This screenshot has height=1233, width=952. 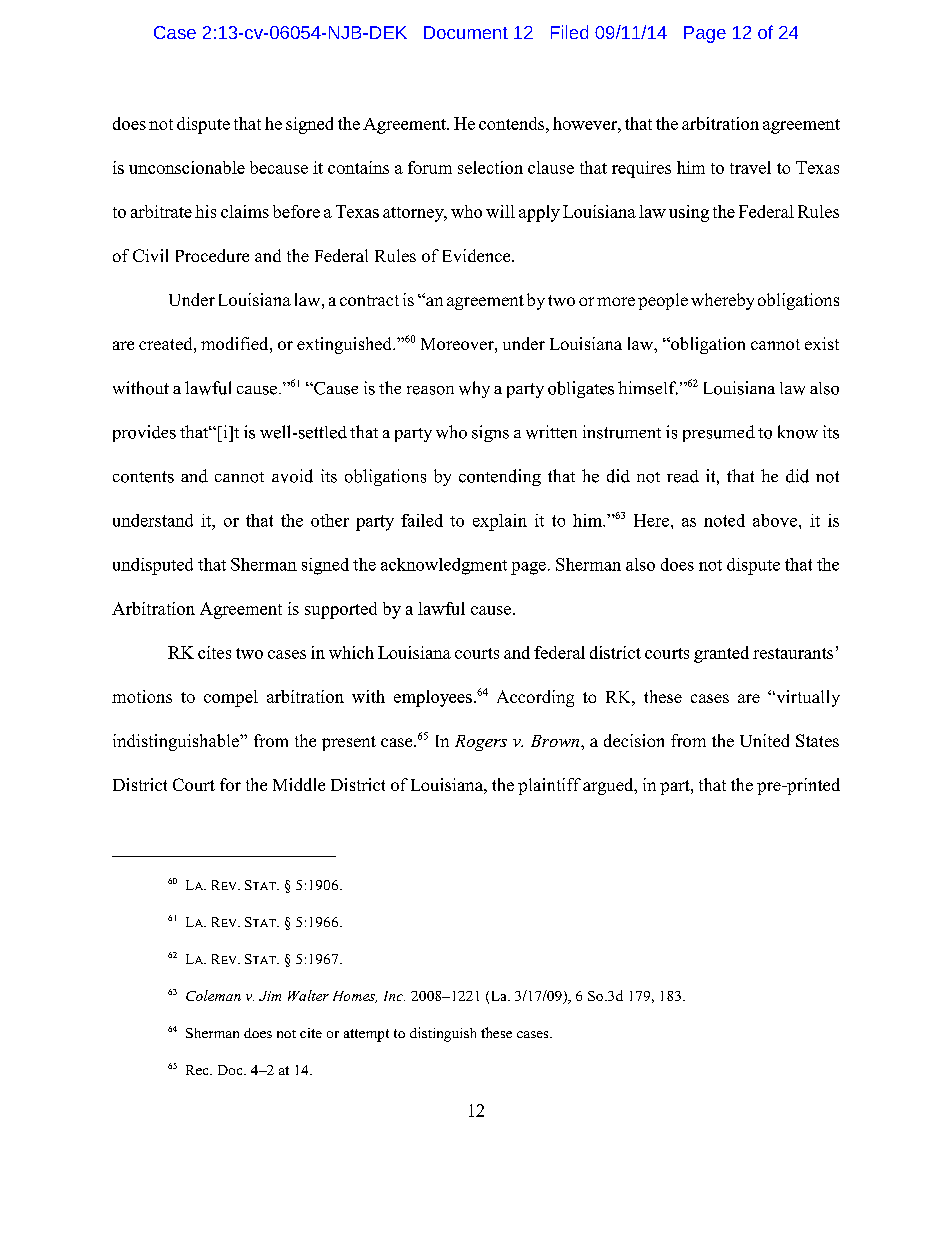 What do you see at coordinates (187, 167) in the screenshot?
I see `unconscionable` at bounding box center [187, 167].
